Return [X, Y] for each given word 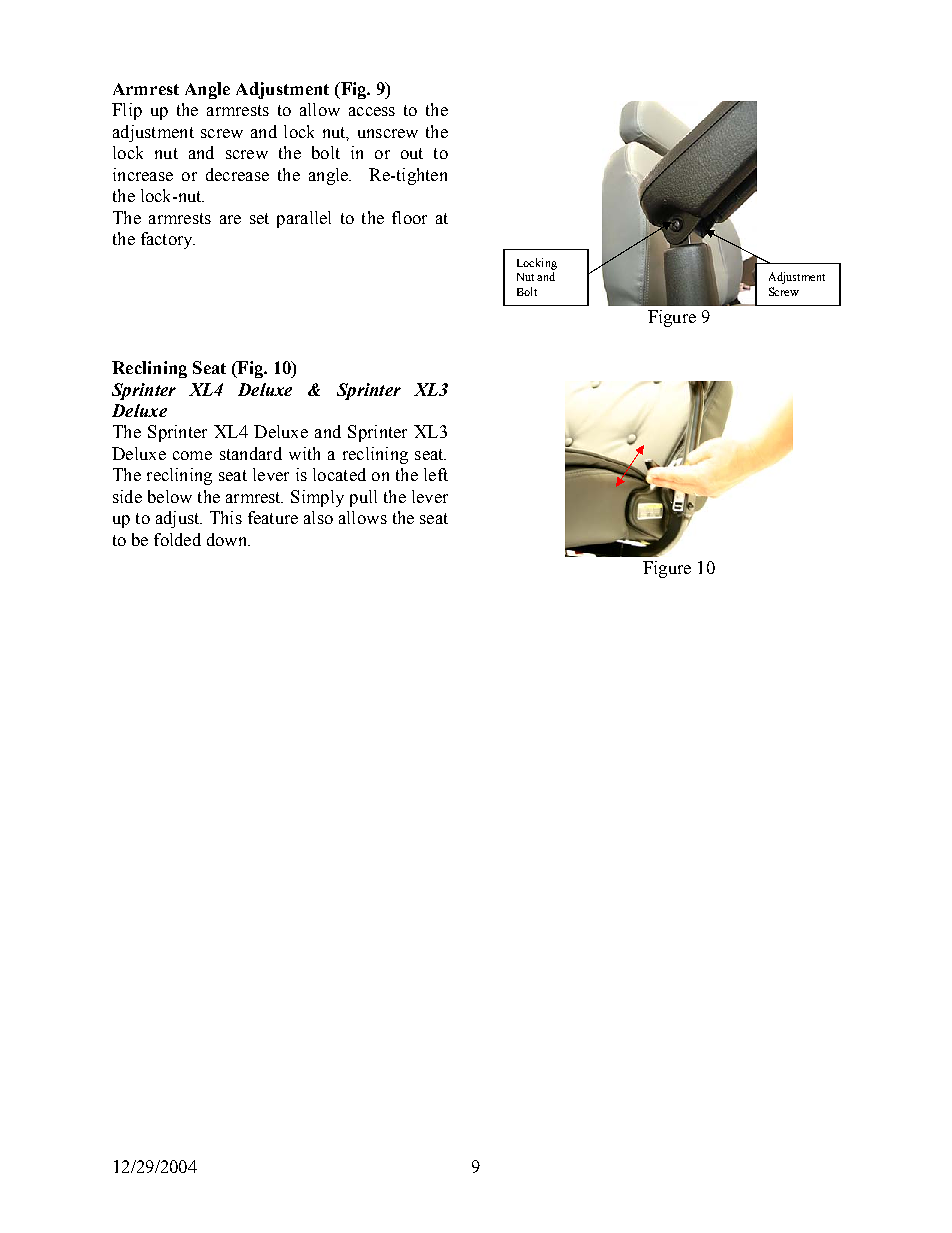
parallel [304, 219]
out [412, 153]
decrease [237, 174]
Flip [127, 111]
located [339, 474]
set [259, 218]
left [436, 474]
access [372, 111]
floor [409, 217]
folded [177, 539]
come [192, 455]
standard [251, 453]
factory [168, 240]
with [304, 453]
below [170, 496]
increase [143, 174]
